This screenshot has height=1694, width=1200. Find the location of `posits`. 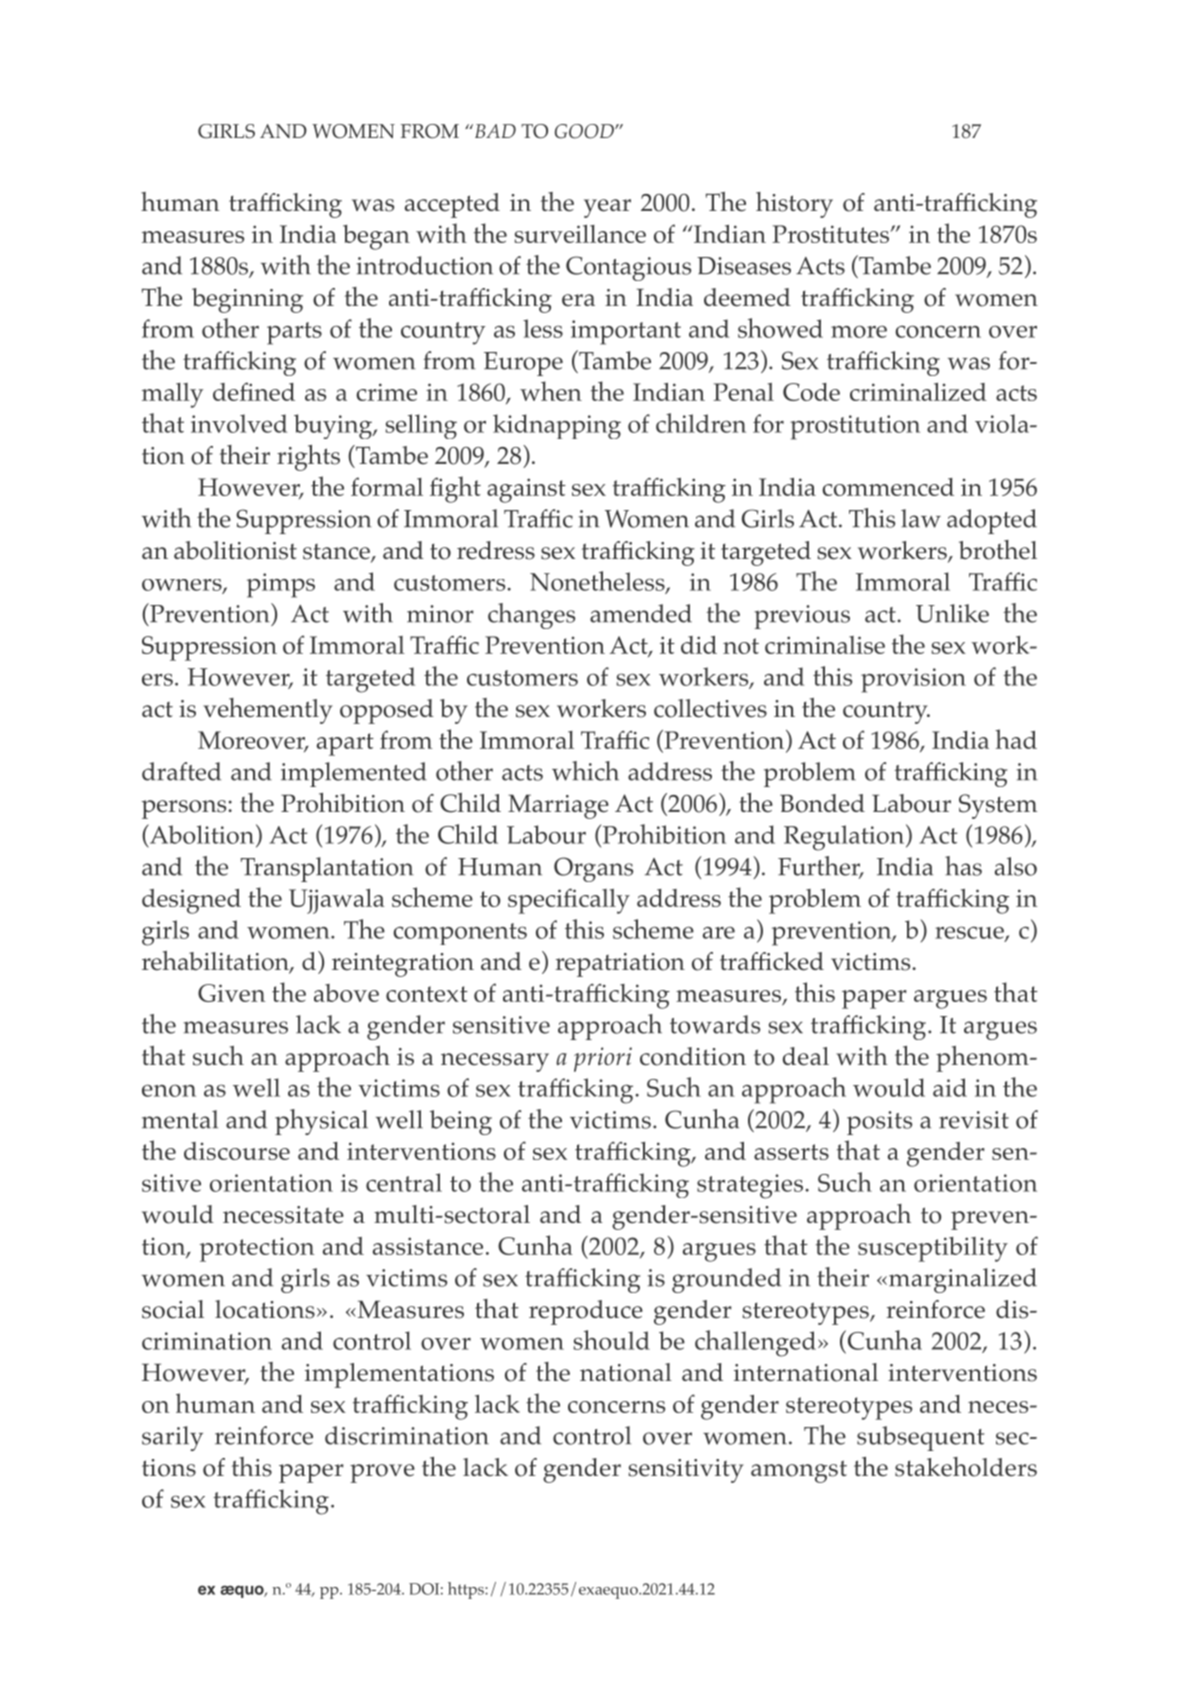

posits is located at coordinates (879, 1123).
